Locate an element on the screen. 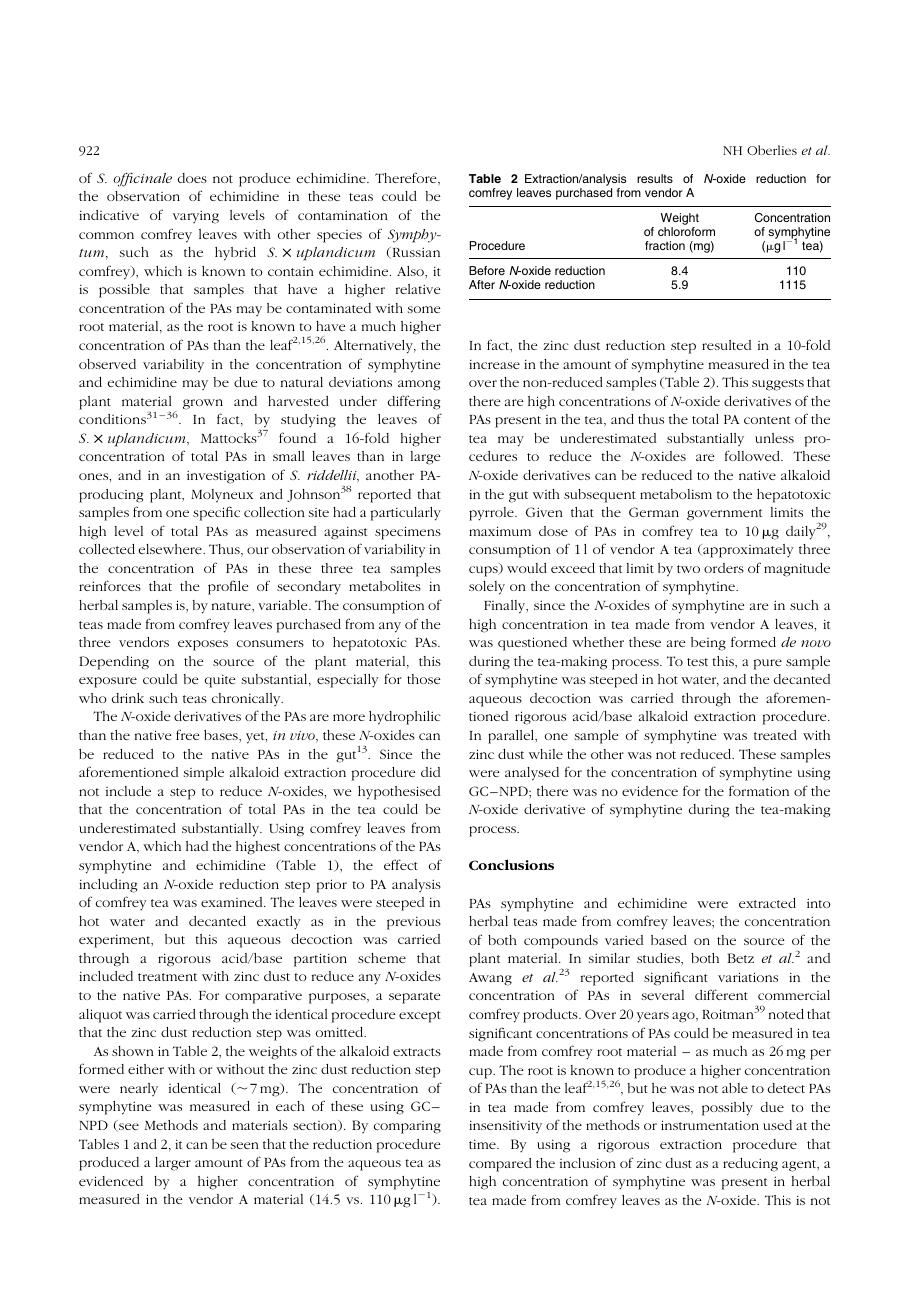 Image resolution: width=924 pixels, height=1308 pixels. test is located at coordinates (697, 662).
